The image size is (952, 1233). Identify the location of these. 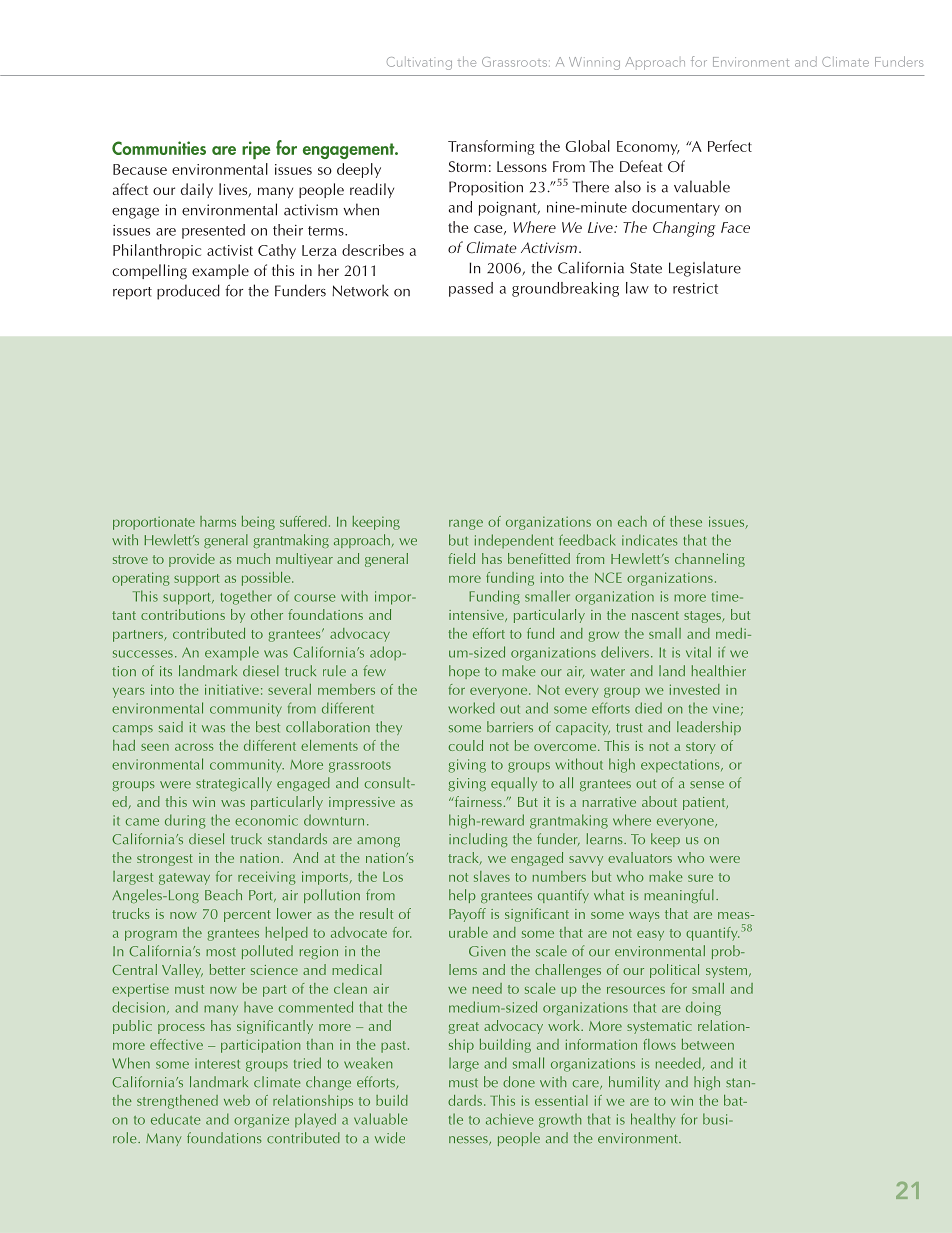
(686, 521).
